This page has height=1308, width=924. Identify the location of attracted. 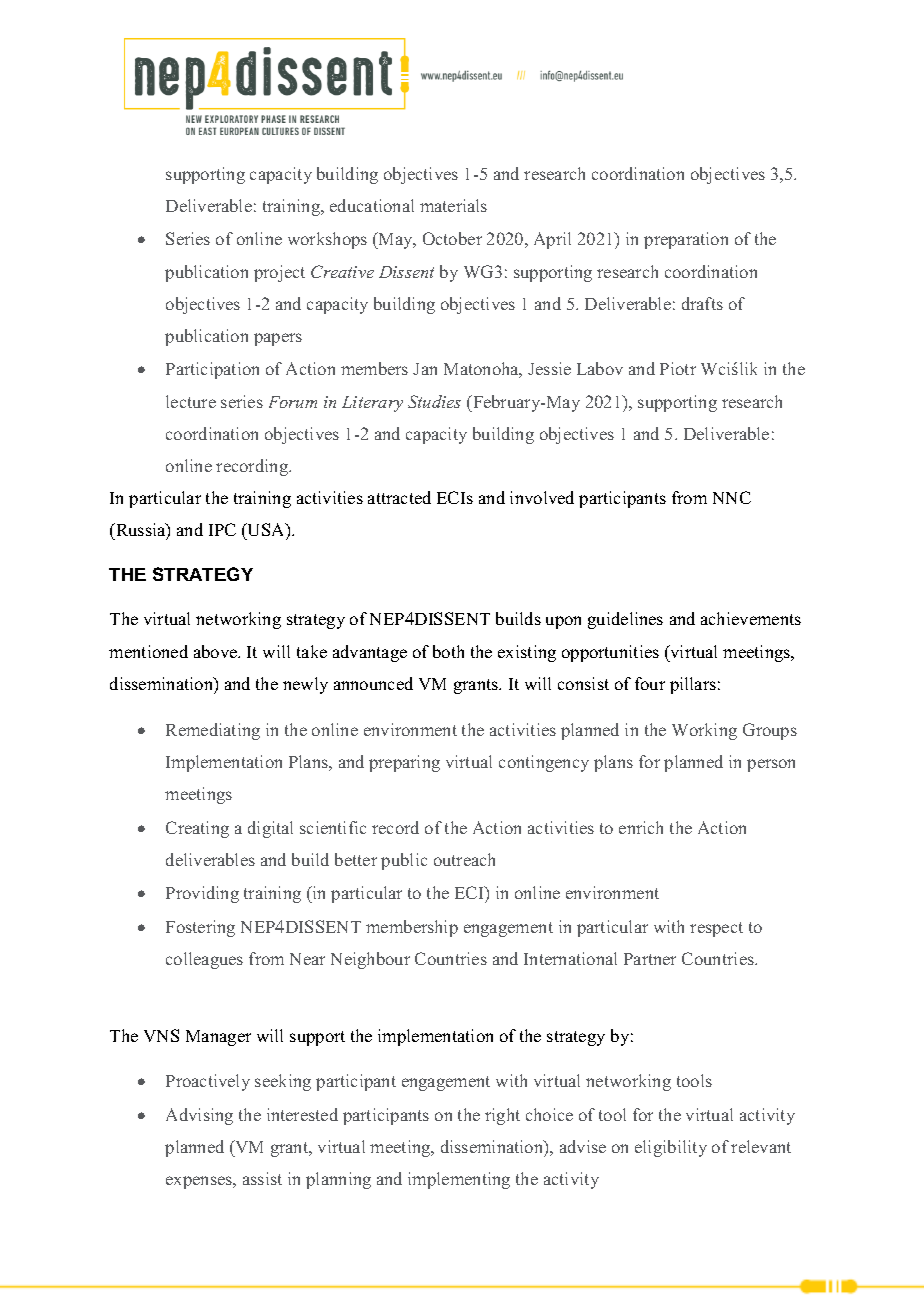
(399, 497).
